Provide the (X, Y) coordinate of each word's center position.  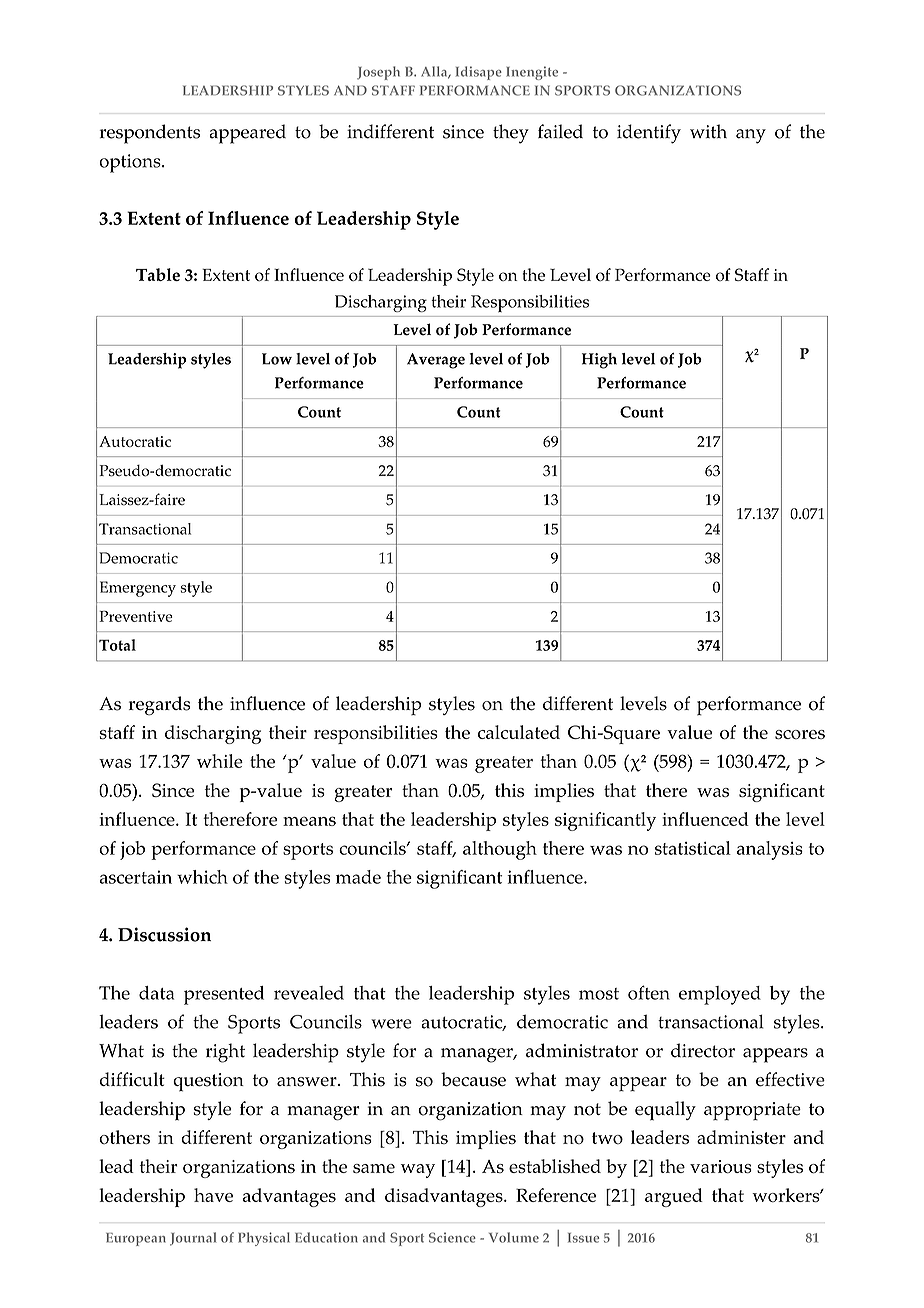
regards (159, 706)
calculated (519, 732)
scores (800, 734)
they (511, 134)
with (708, 131)
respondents (150, 134)
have (213, 1195)
